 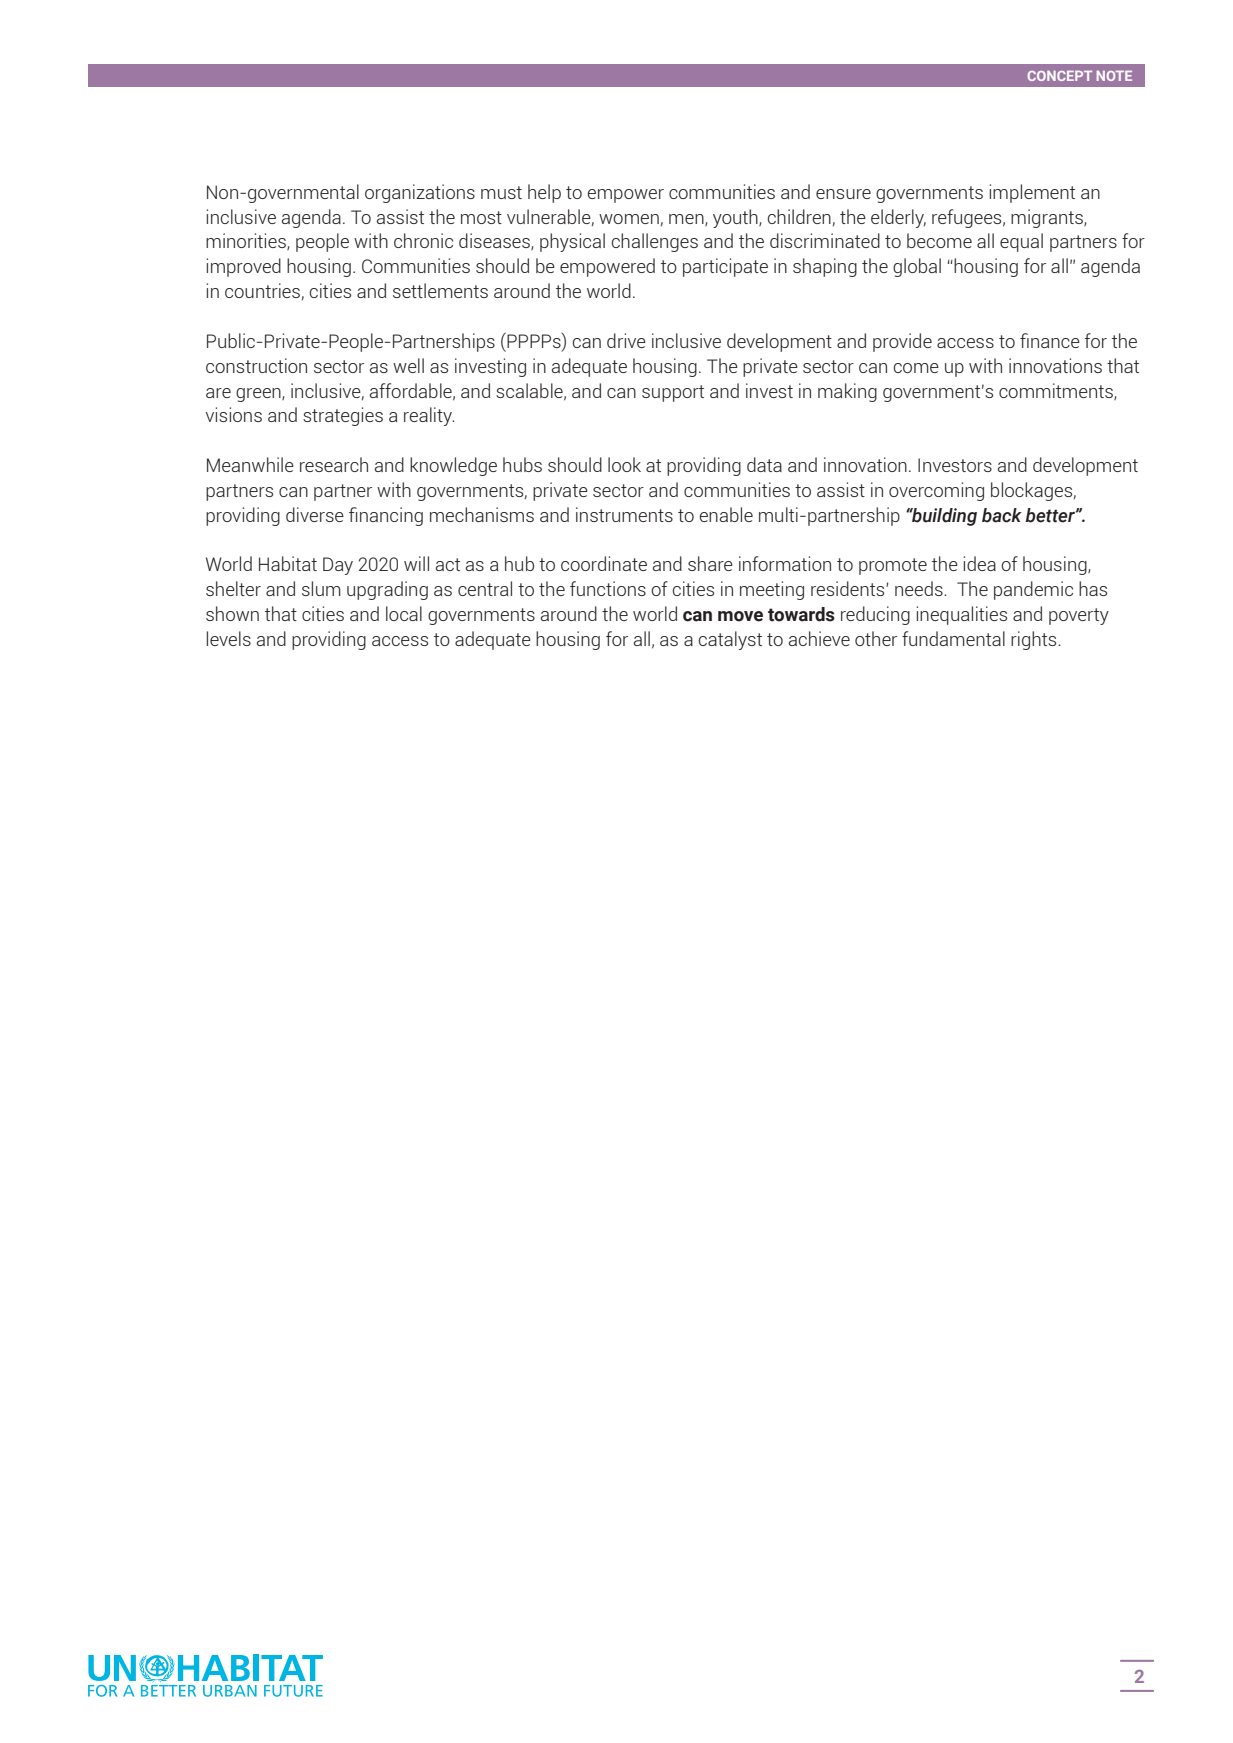 I want to click on drive, so click(x=626, y=340).
